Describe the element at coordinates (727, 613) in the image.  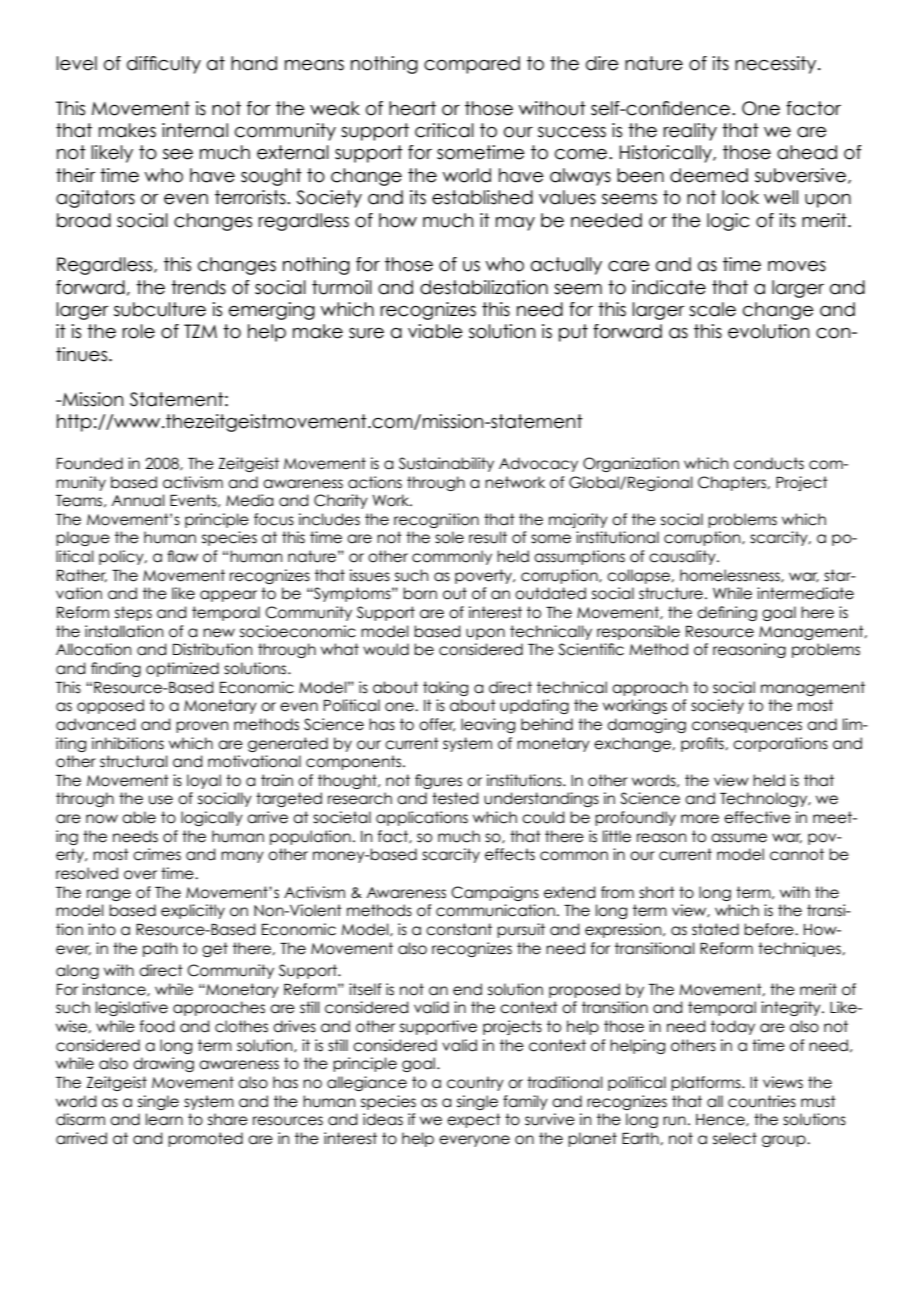
I see `defining` at that location.
